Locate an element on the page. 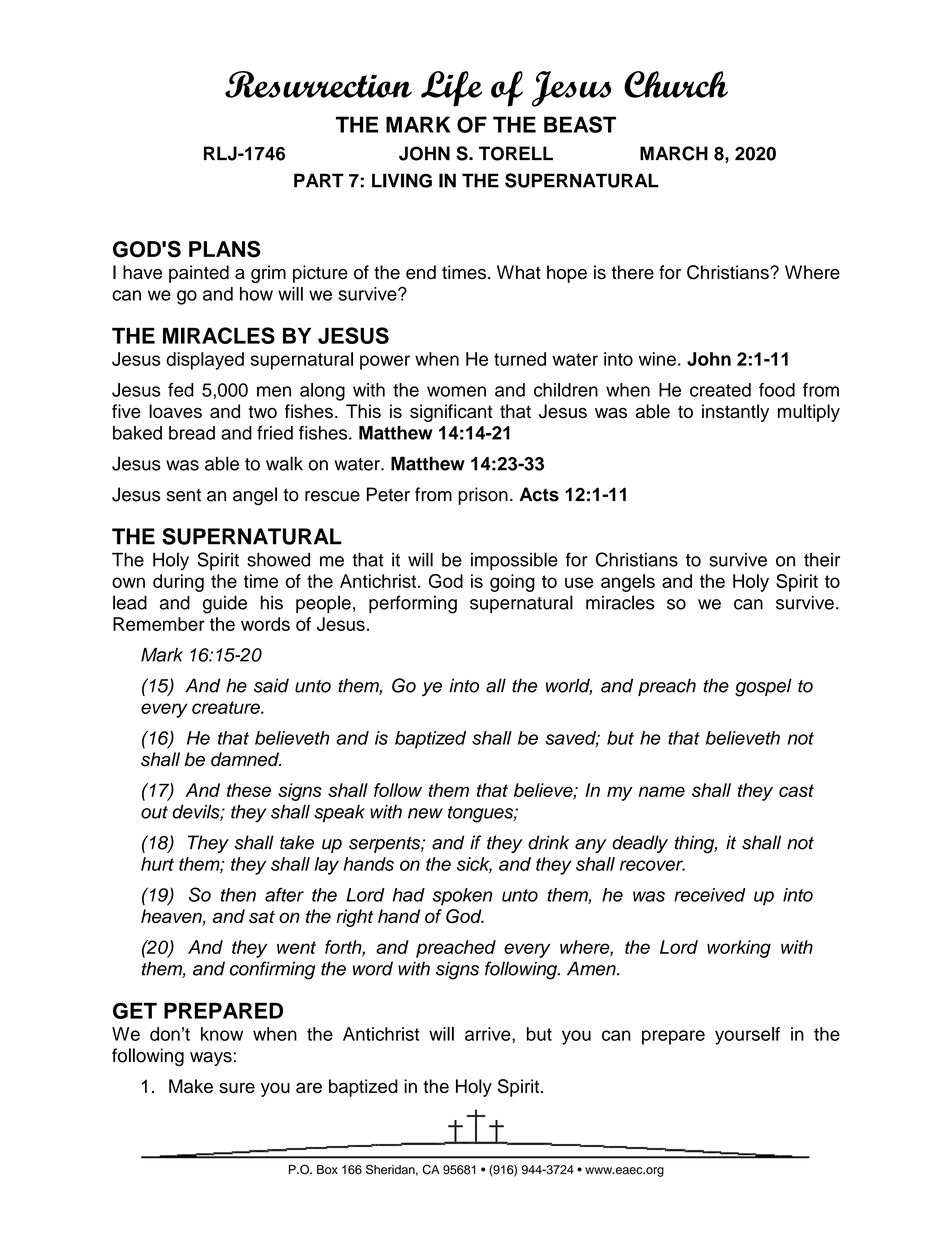 The width and height of the image is (952, 1233). arrive is located at coordinates (489, 1034).
